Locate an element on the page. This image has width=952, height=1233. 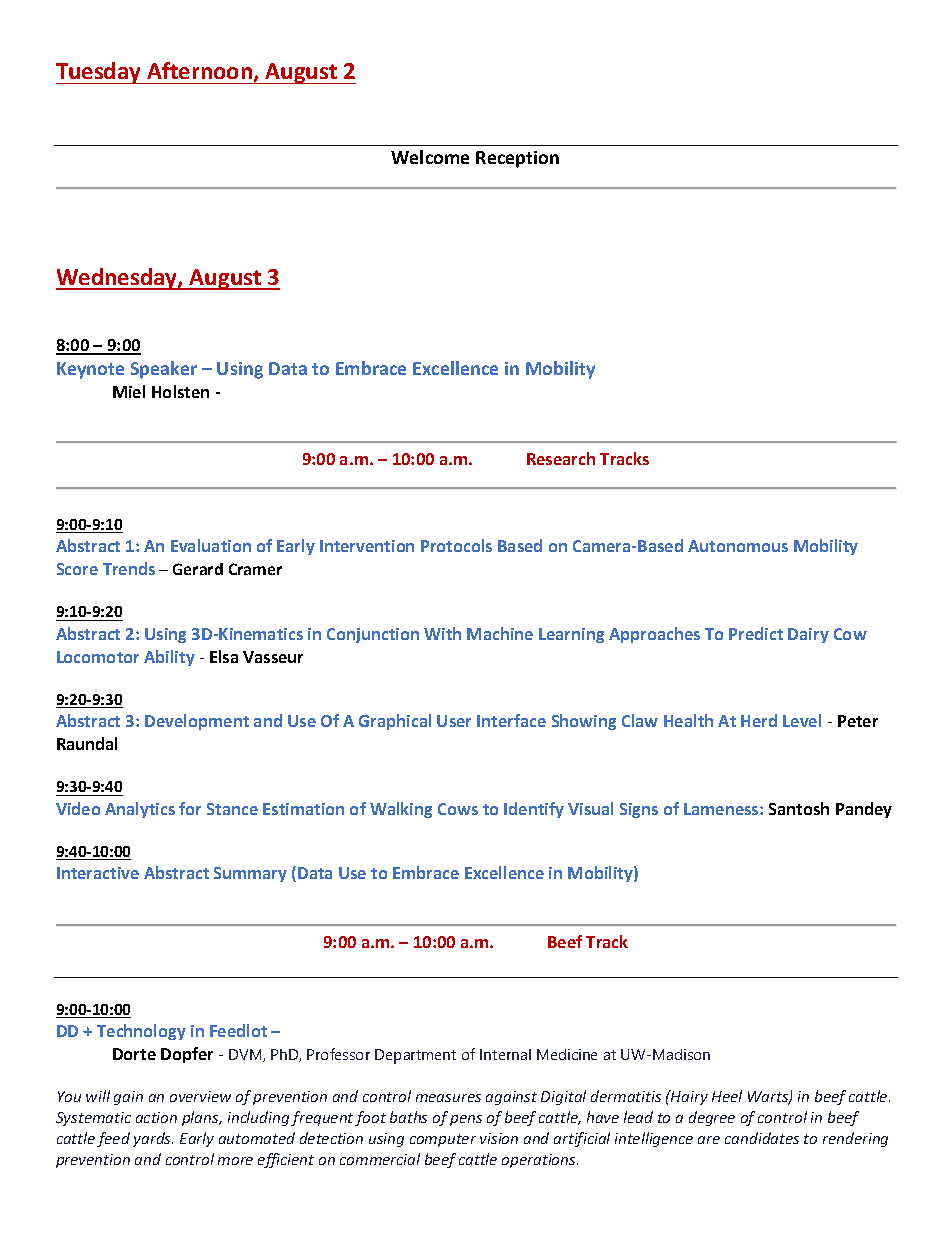
Reception is located at coordinates (517, 159).
